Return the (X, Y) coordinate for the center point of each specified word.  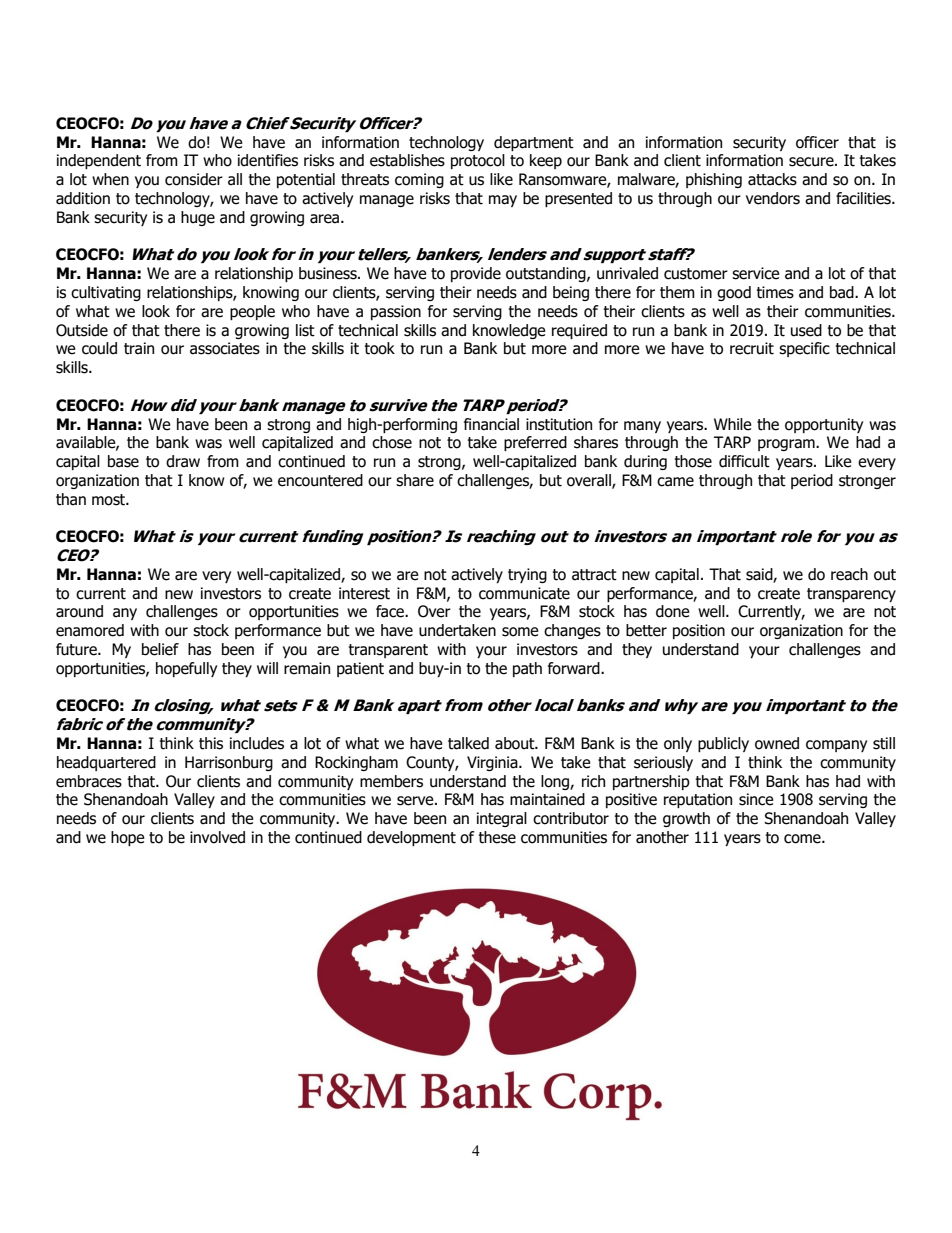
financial (491, 424)
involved (217, 837)
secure (812, 162)
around (79, 611)
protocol (478, 161)
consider (194, 179)
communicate (524, 593)
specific (804, 349)
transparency (851, 595)
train (139, 348)
